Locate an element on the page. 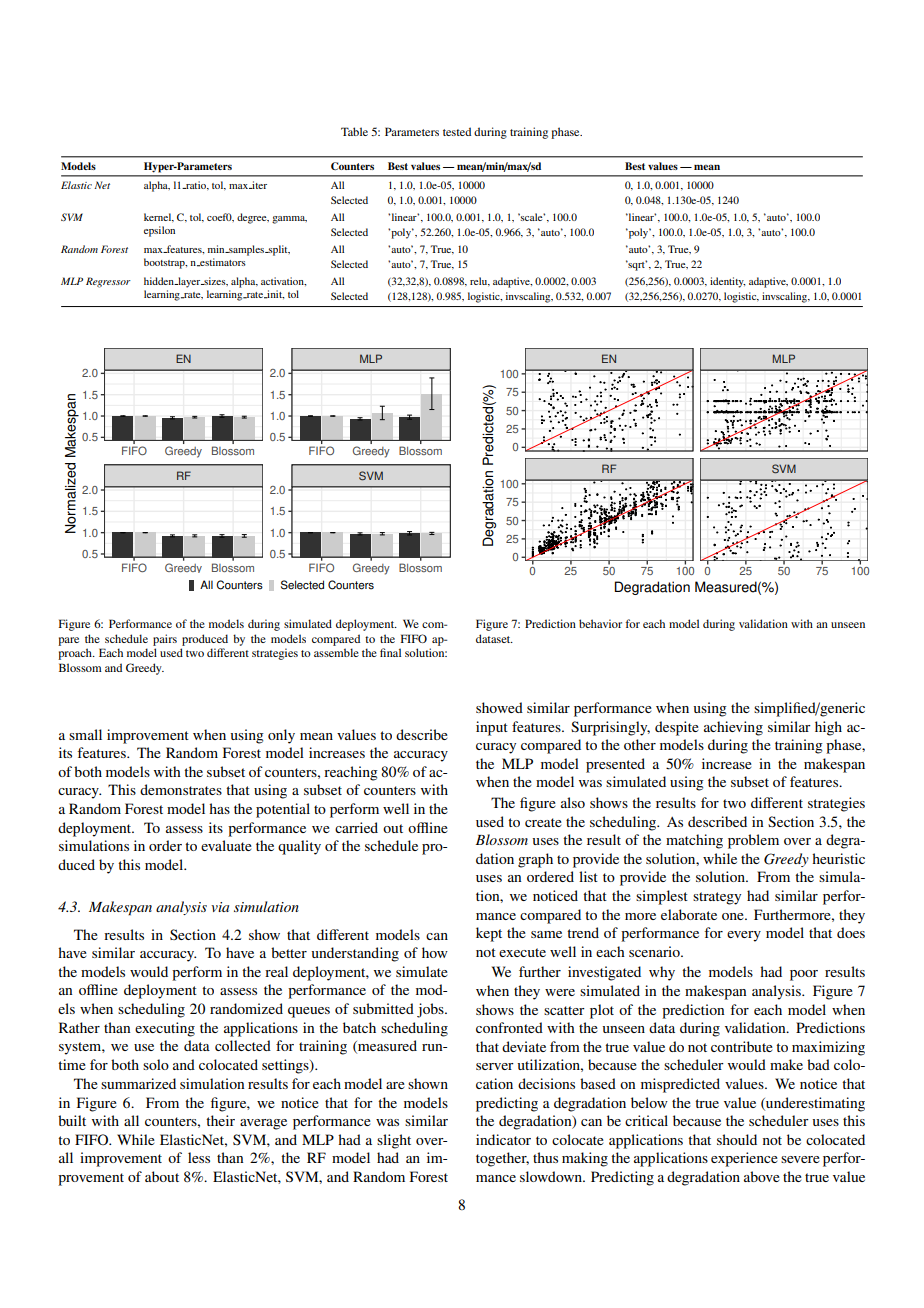 Image resolution: width=924 pixels, height=1308 pixels. less is located at coordinates (199, 1157).
